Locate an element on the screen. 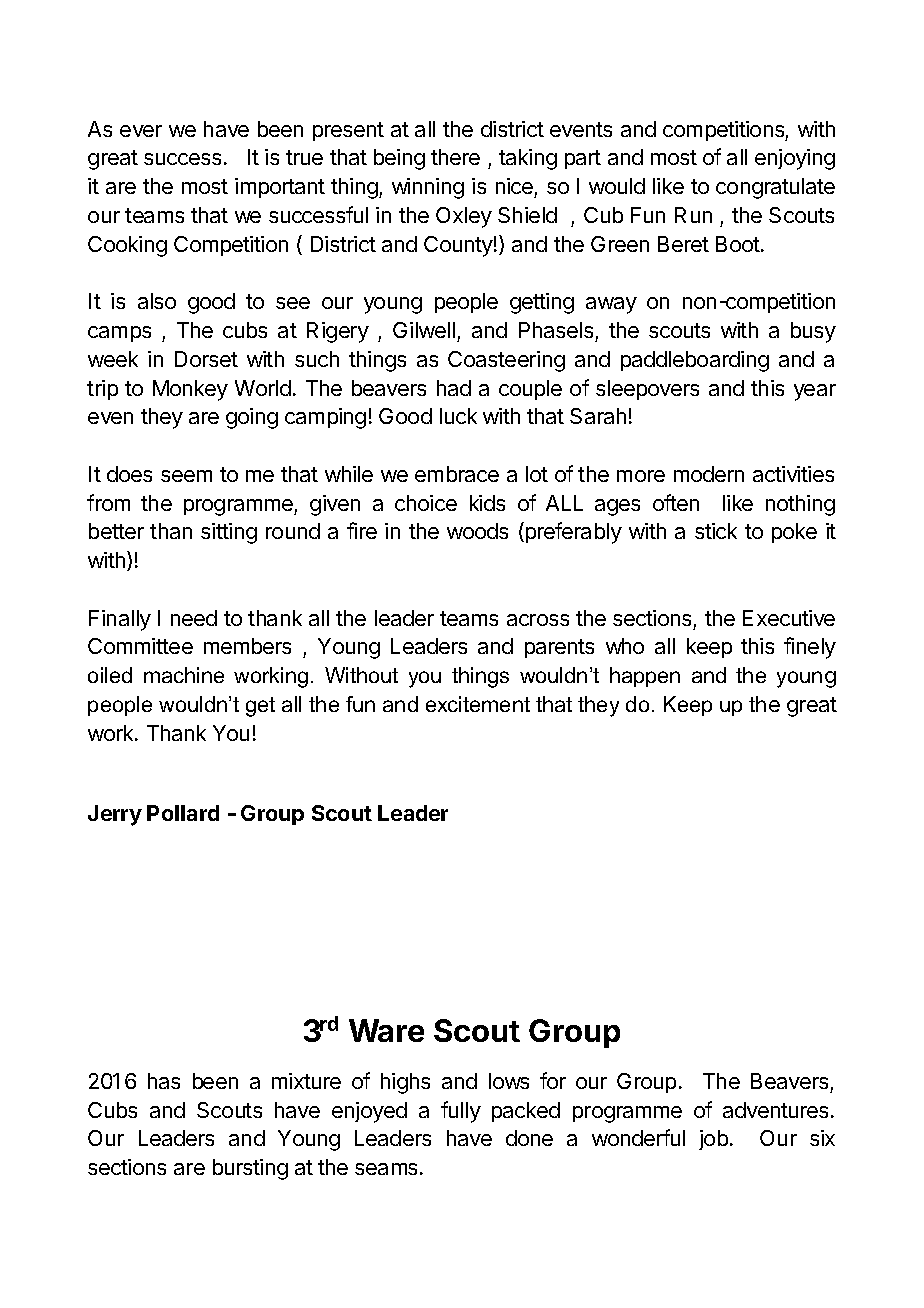 The image size is (924, 1308). Jerry is located at coordinates (115, 815).
